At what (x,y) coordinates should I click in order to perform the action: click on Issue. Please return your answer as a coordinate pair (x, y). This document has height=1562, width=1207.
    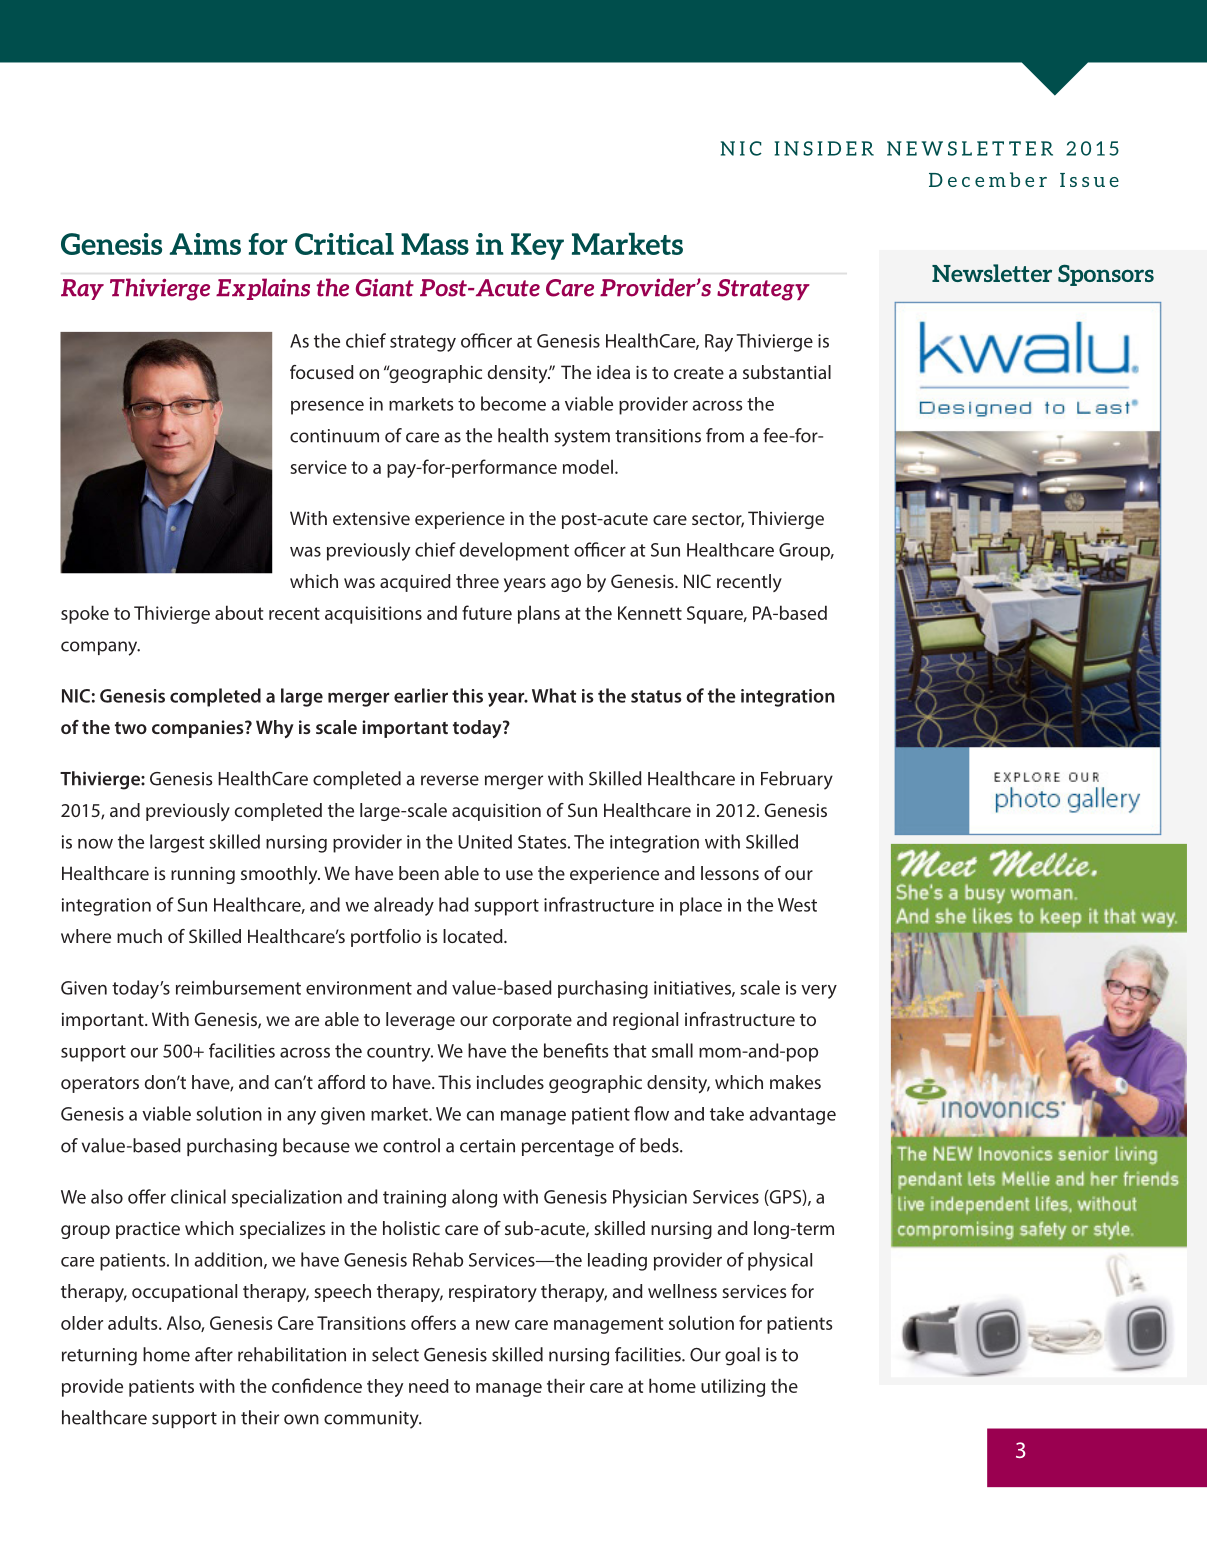
    Looking at the image, I should click on (1089, 180).
